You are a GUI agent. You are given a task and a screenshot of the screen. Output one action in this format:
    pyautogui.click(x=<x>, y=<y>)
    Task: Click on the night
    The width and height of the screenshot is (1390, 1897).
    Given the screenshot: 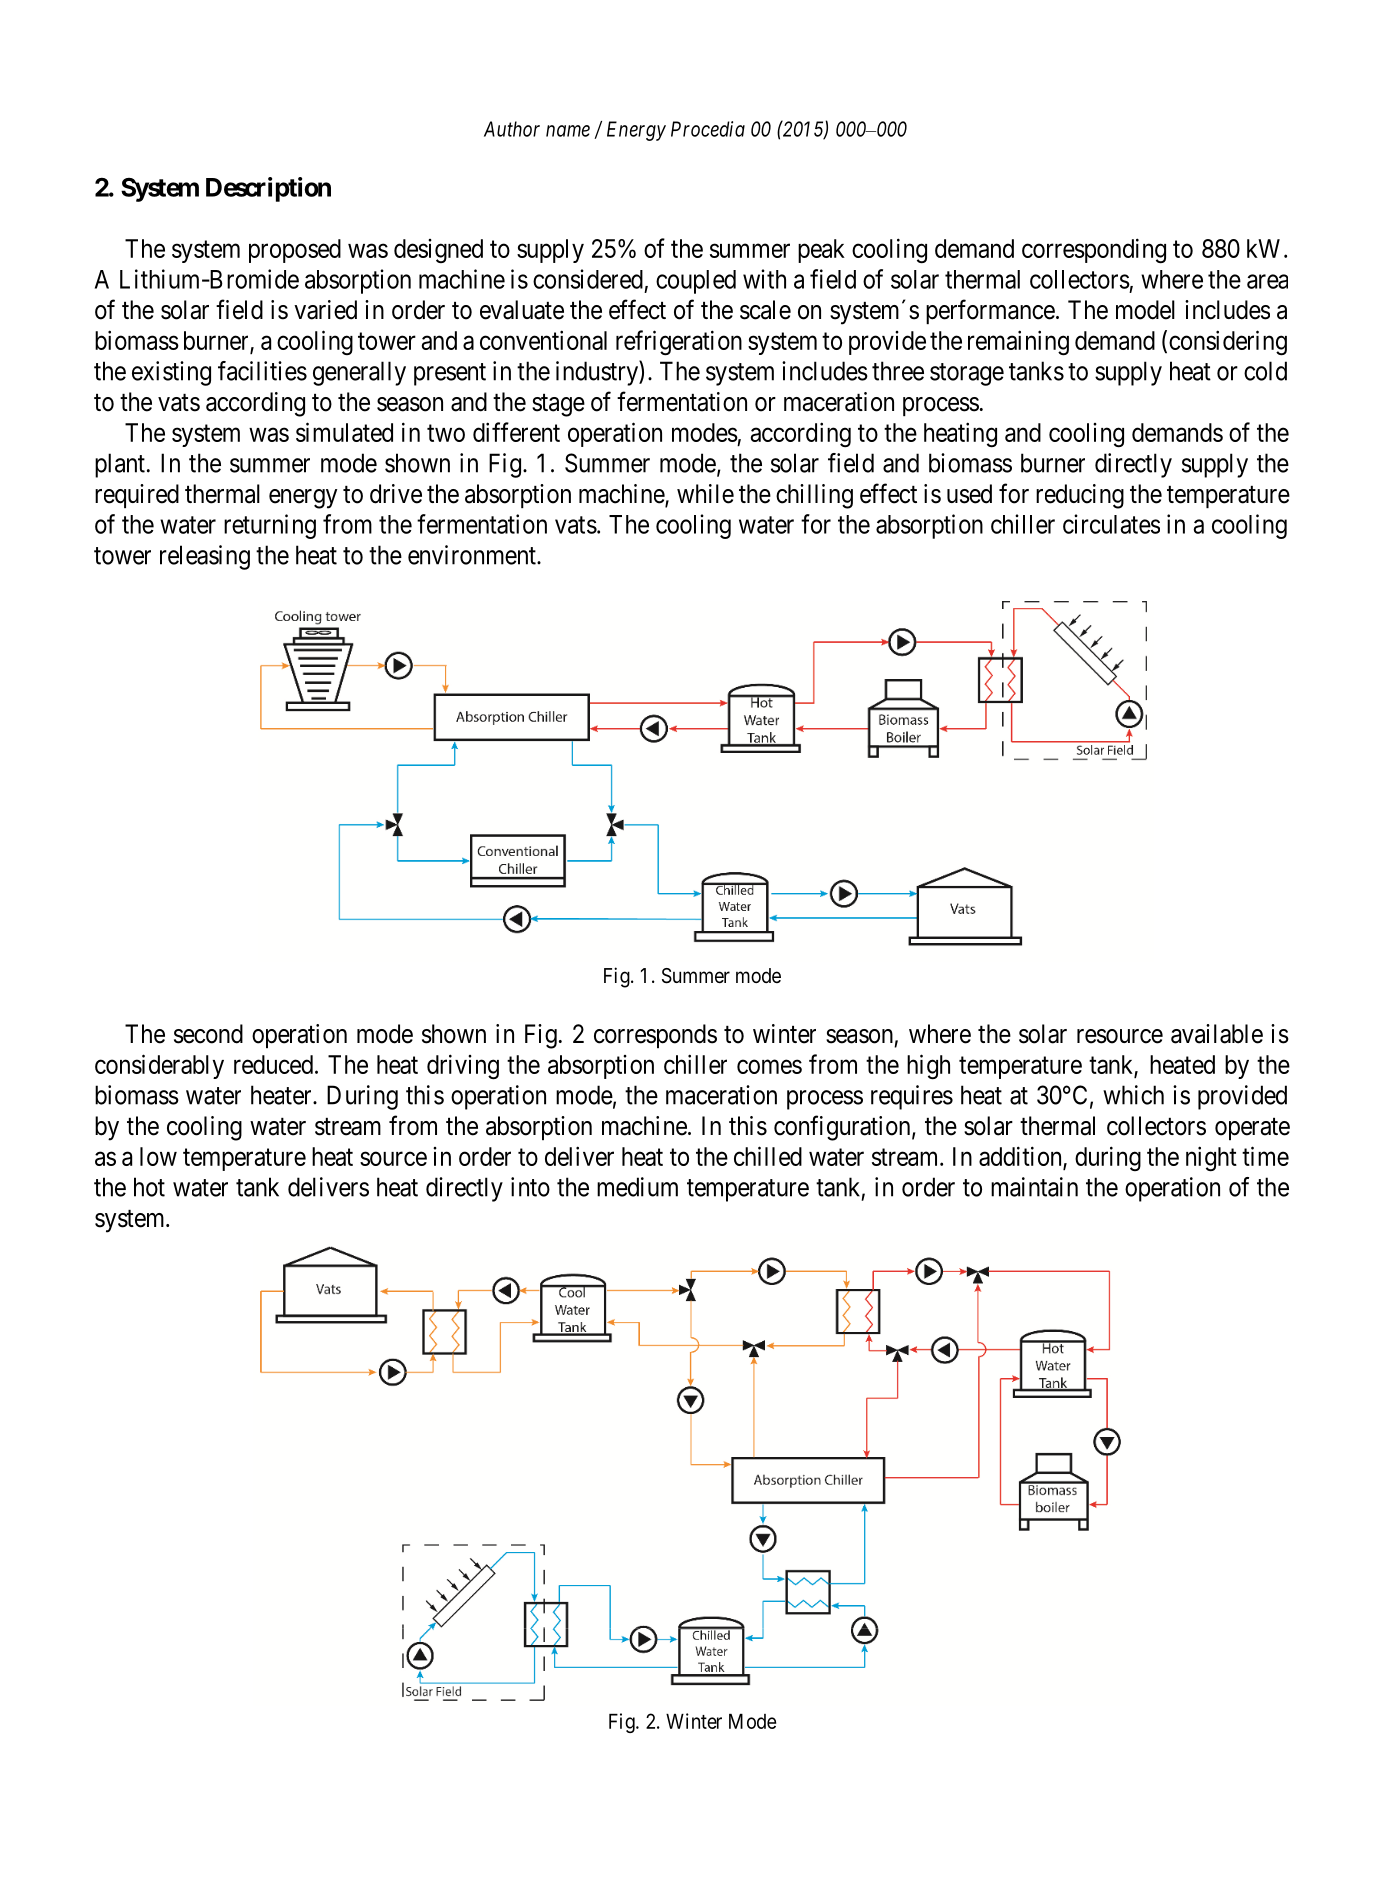 What is the action you would take?
    pyautogui.click(x=1211, y=1159)
